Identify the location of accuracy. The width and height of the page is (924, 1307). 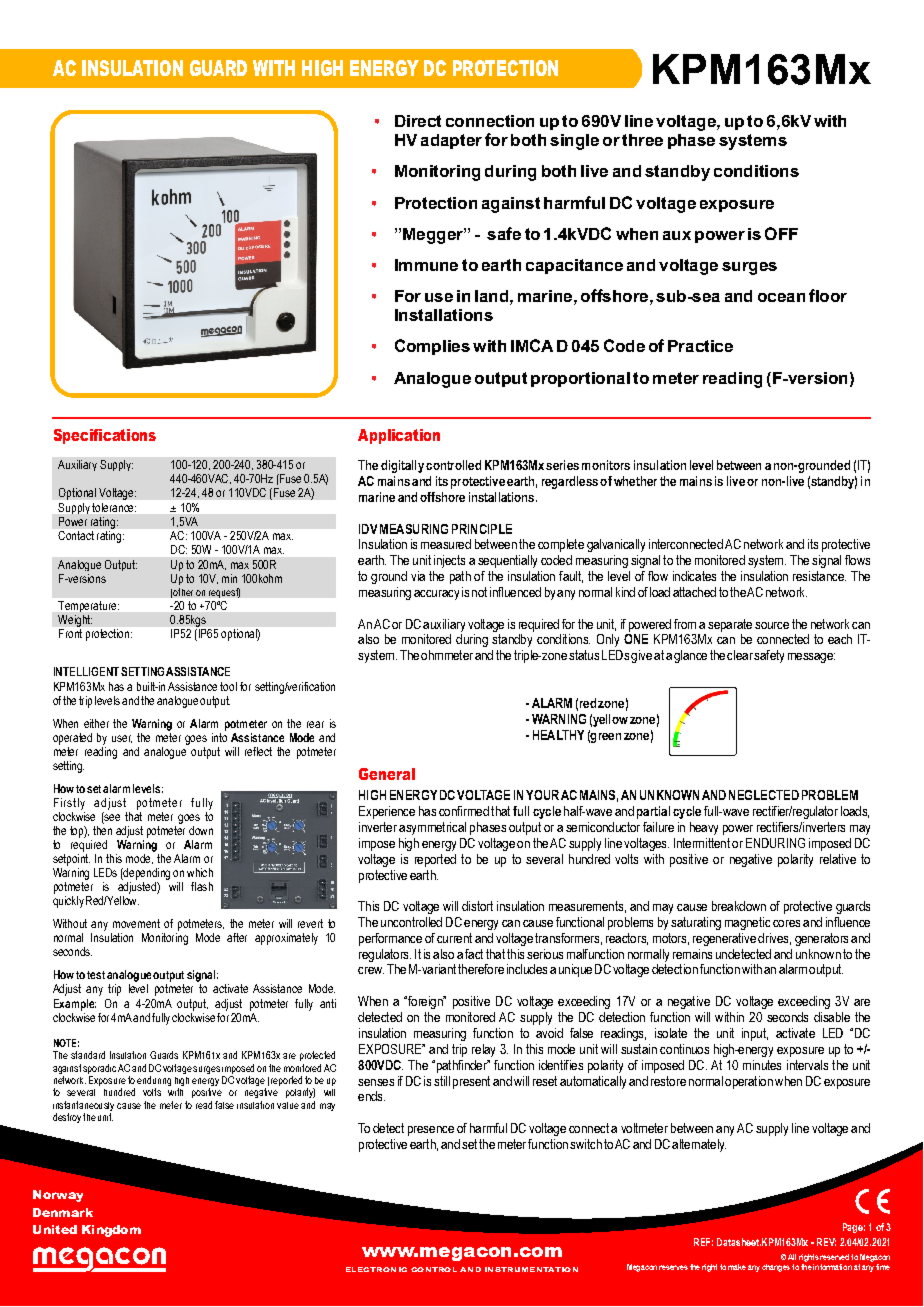
(436, 595).
